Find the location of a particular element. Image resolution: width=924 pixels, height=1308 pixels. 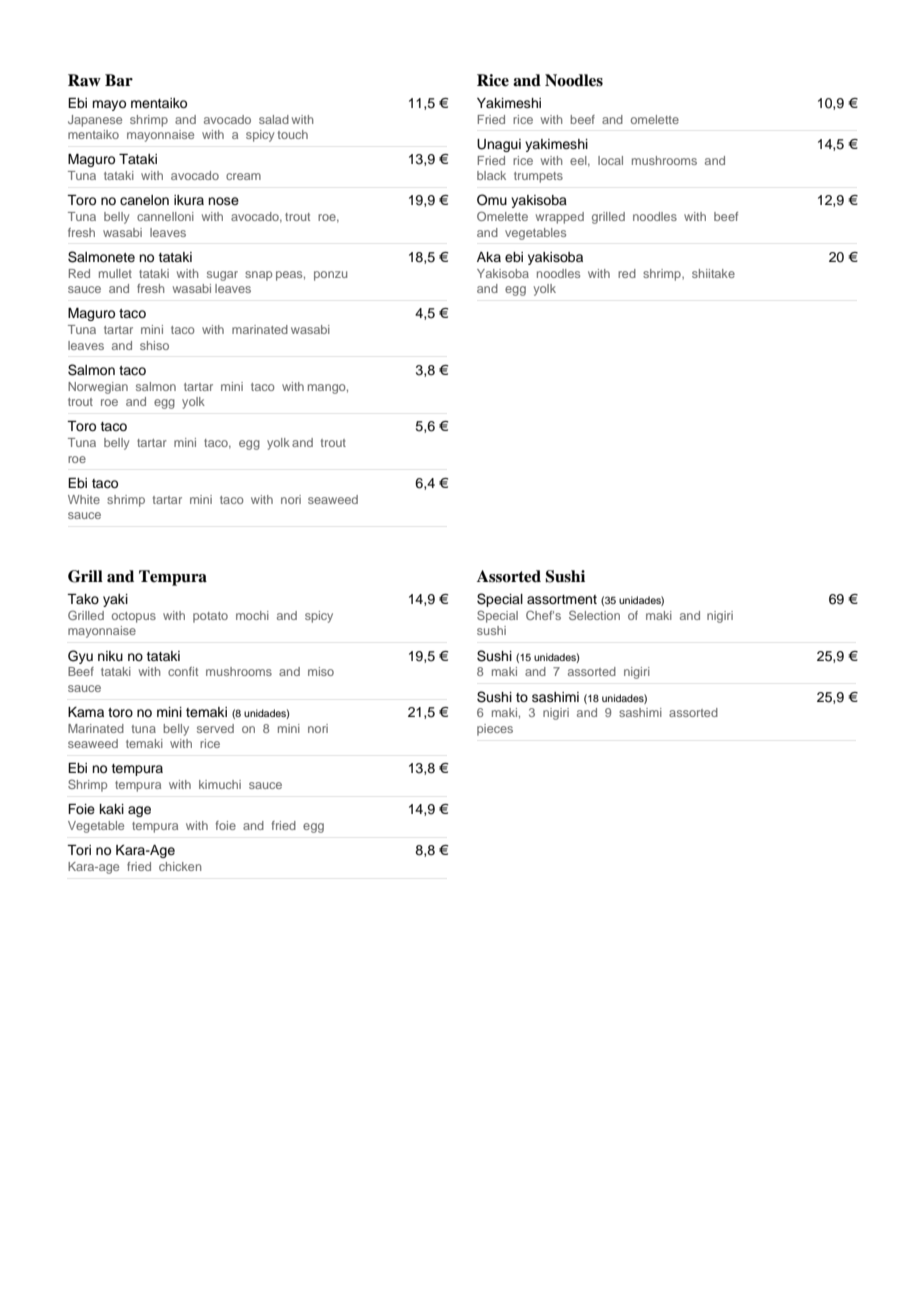

Aka is located at coordinates (489, 257).
